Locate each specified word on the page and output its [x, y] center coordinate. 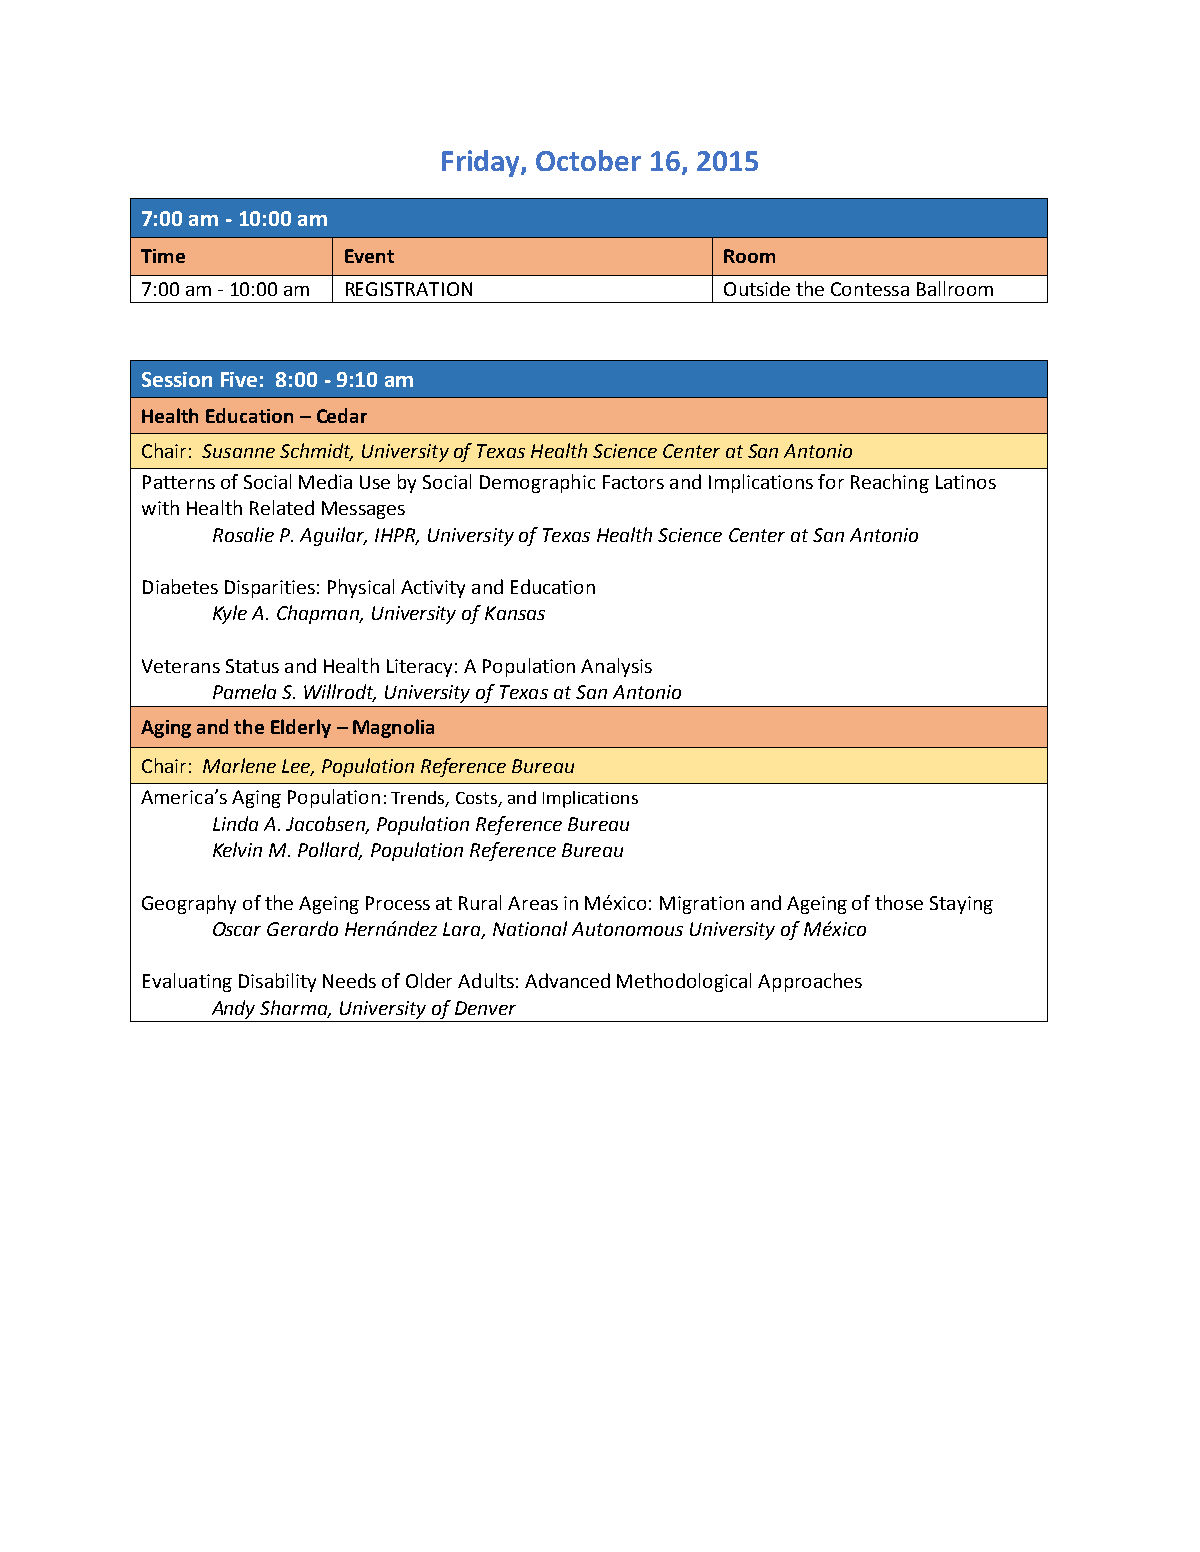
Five [239, 379]
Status [252, 666]
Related [282, 507]
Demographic [537, 483]
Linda [235, 823]
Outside [757, 288]
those [899, 902]
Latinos [966, 482]
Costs [477, 799]
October [588, 160]
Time [163, 256]
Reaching [890, 483]
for [831, 481]
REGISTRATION [409, 289]
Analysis [616, 667]
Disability [277, 982]
